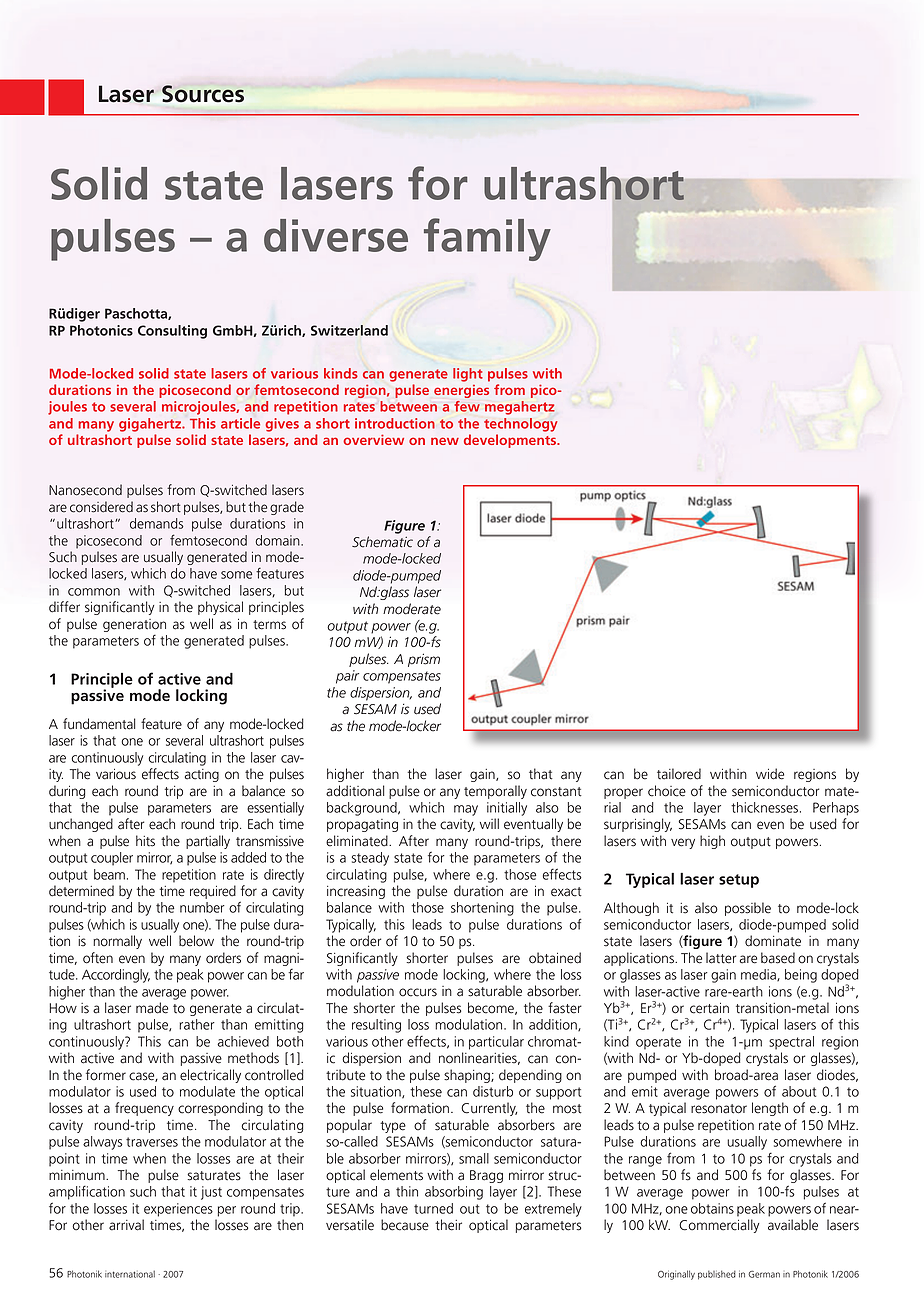 The height and width of the image is (1310, 924). I want to click on demands, so click(157, 523).
